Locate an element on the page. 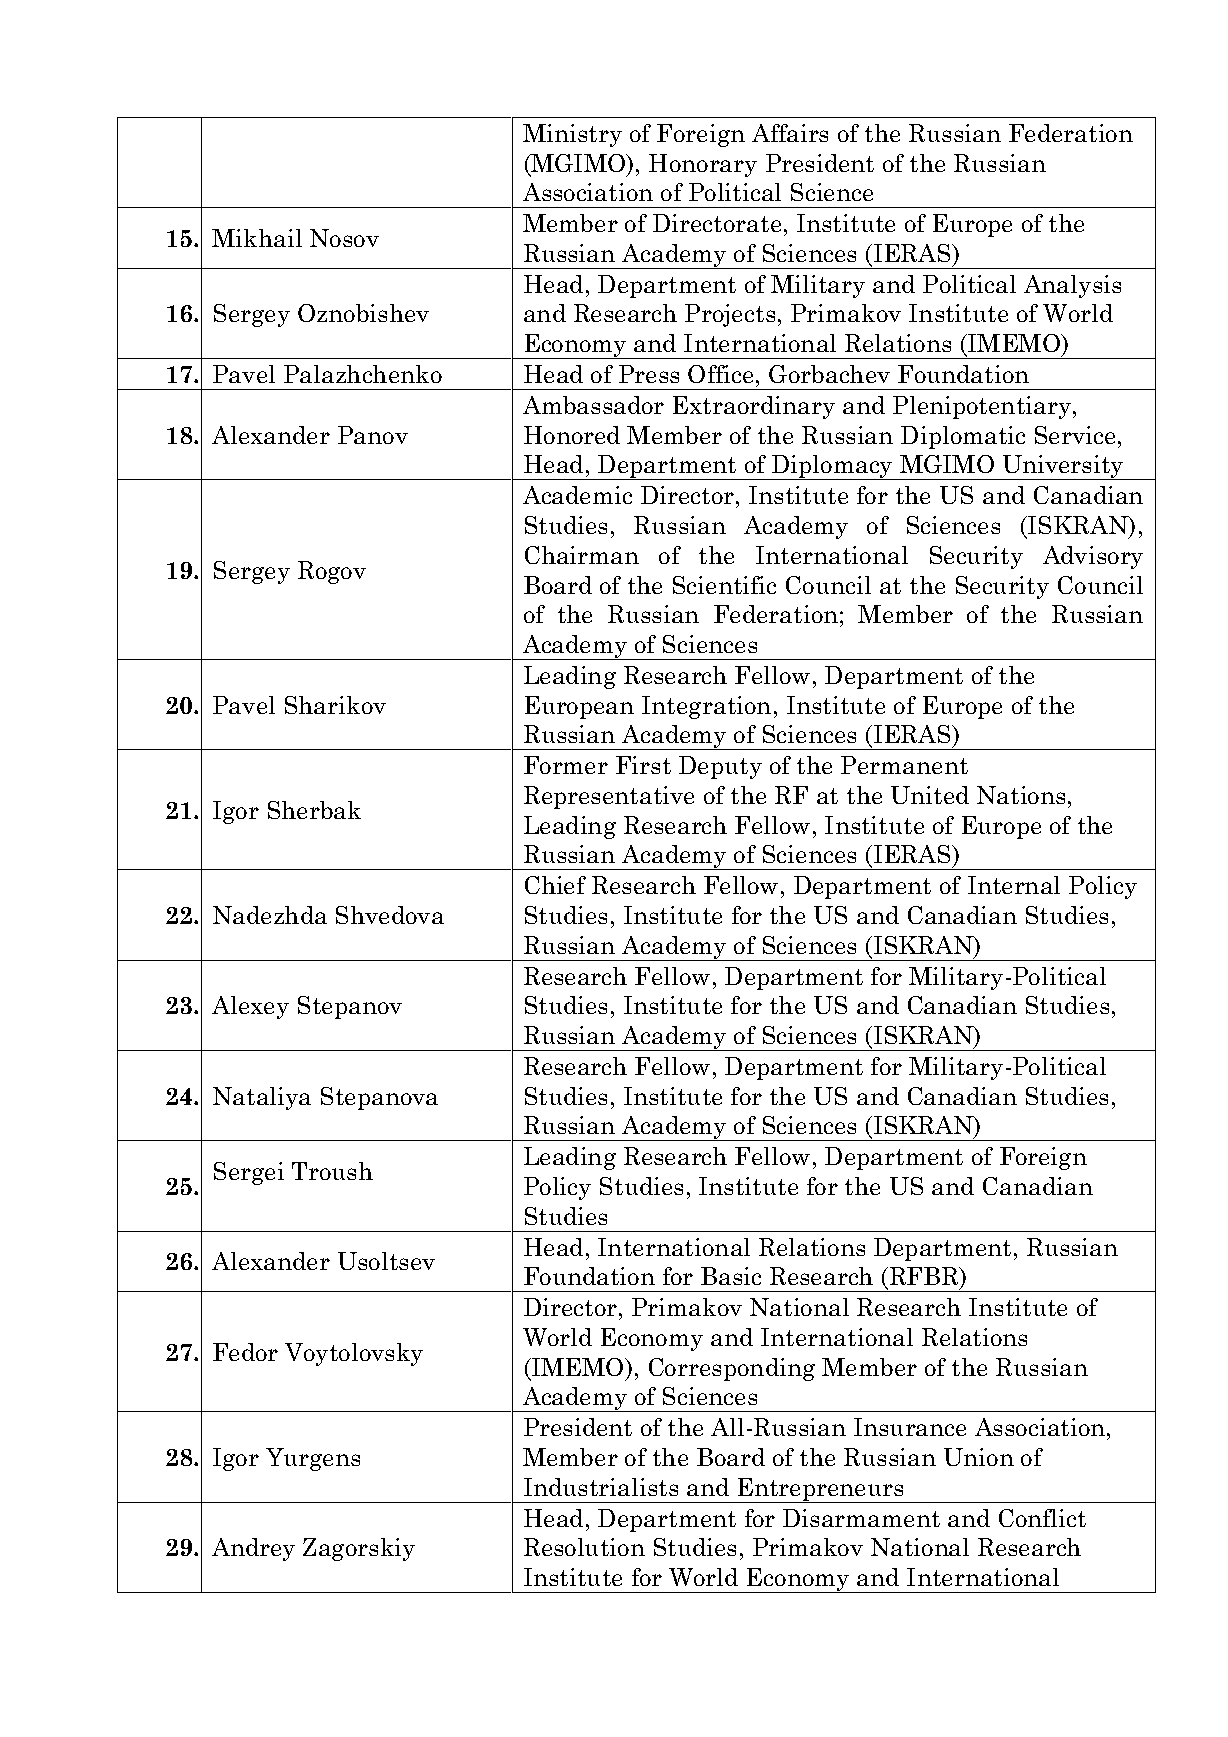 Image resolution: width=1228 pixels, height=1737 pixels. Andrey is located at coordinates (253, 1549).
